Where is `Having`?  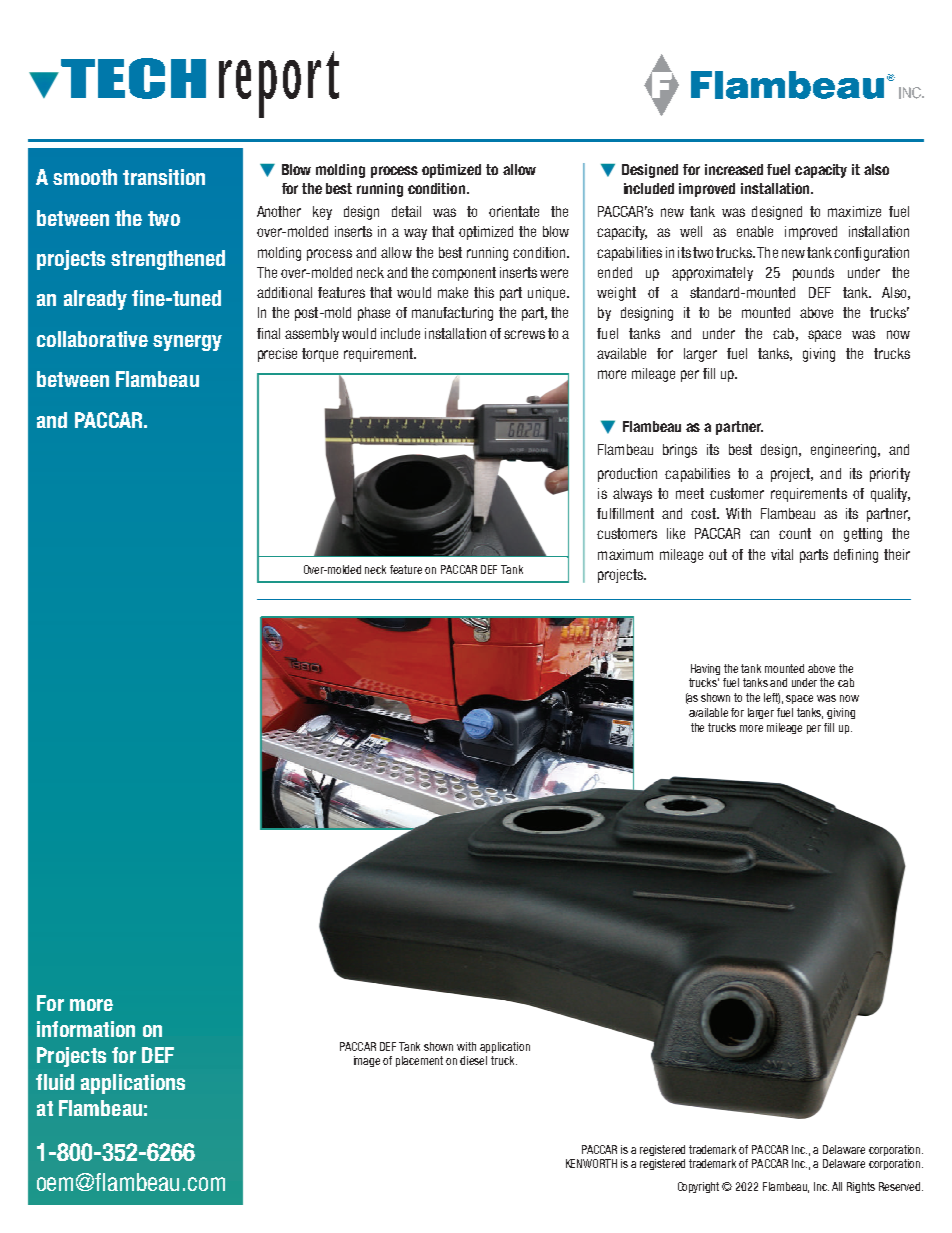 Having is located at coordinates (705, 669).
